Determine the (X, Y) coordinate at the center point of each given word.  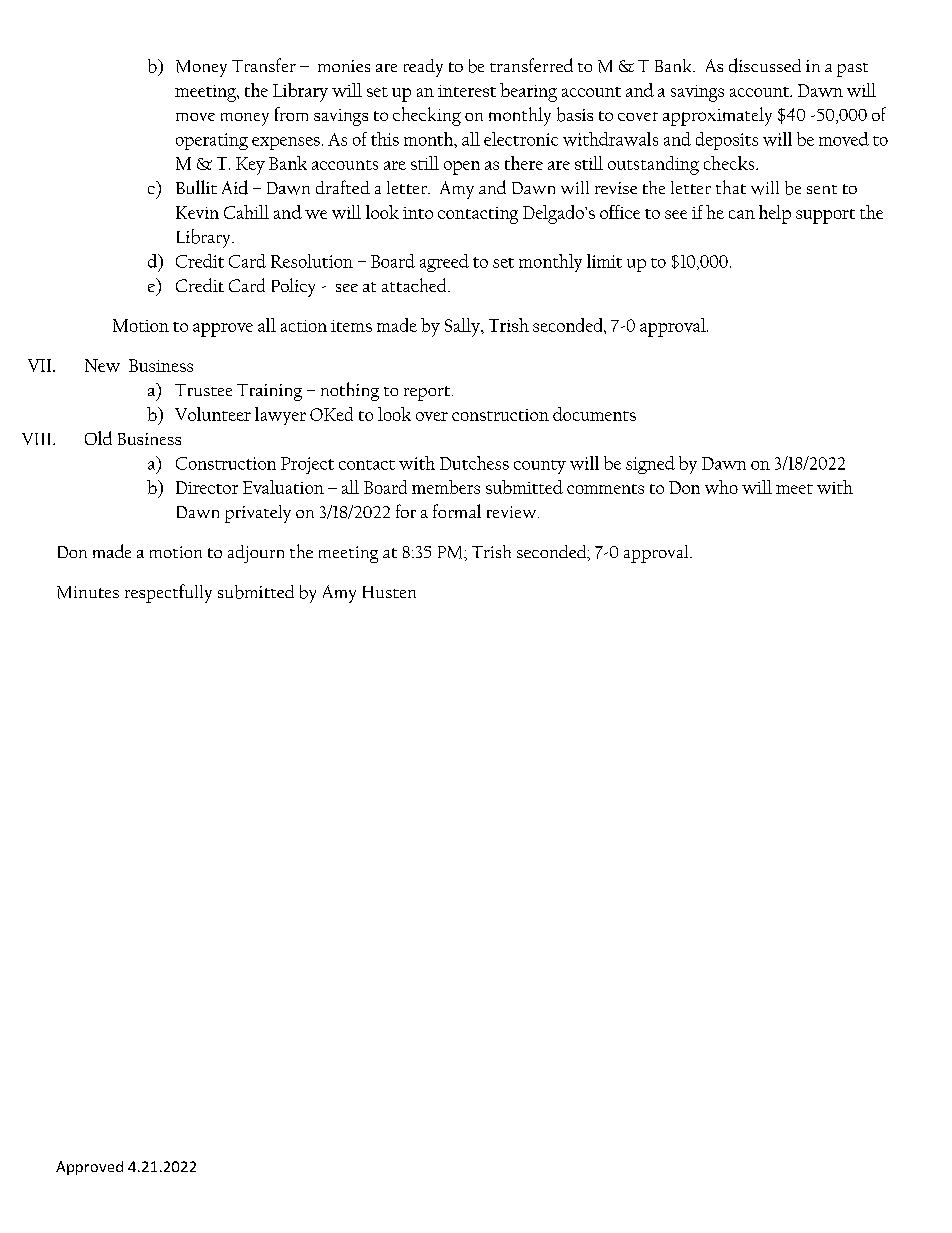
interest (467, 91)
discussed (765, 65)
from (291, 114)
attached (415, 285)
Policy (293, 287)
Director (207, 487)
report (427, 393)
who (721, 487)
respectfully (168, 593)
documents (594, 414)
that (731, 187)
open (462, 168)
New (102, 365)
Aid (235, 187)
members (446, 487)
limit (604, 261)
